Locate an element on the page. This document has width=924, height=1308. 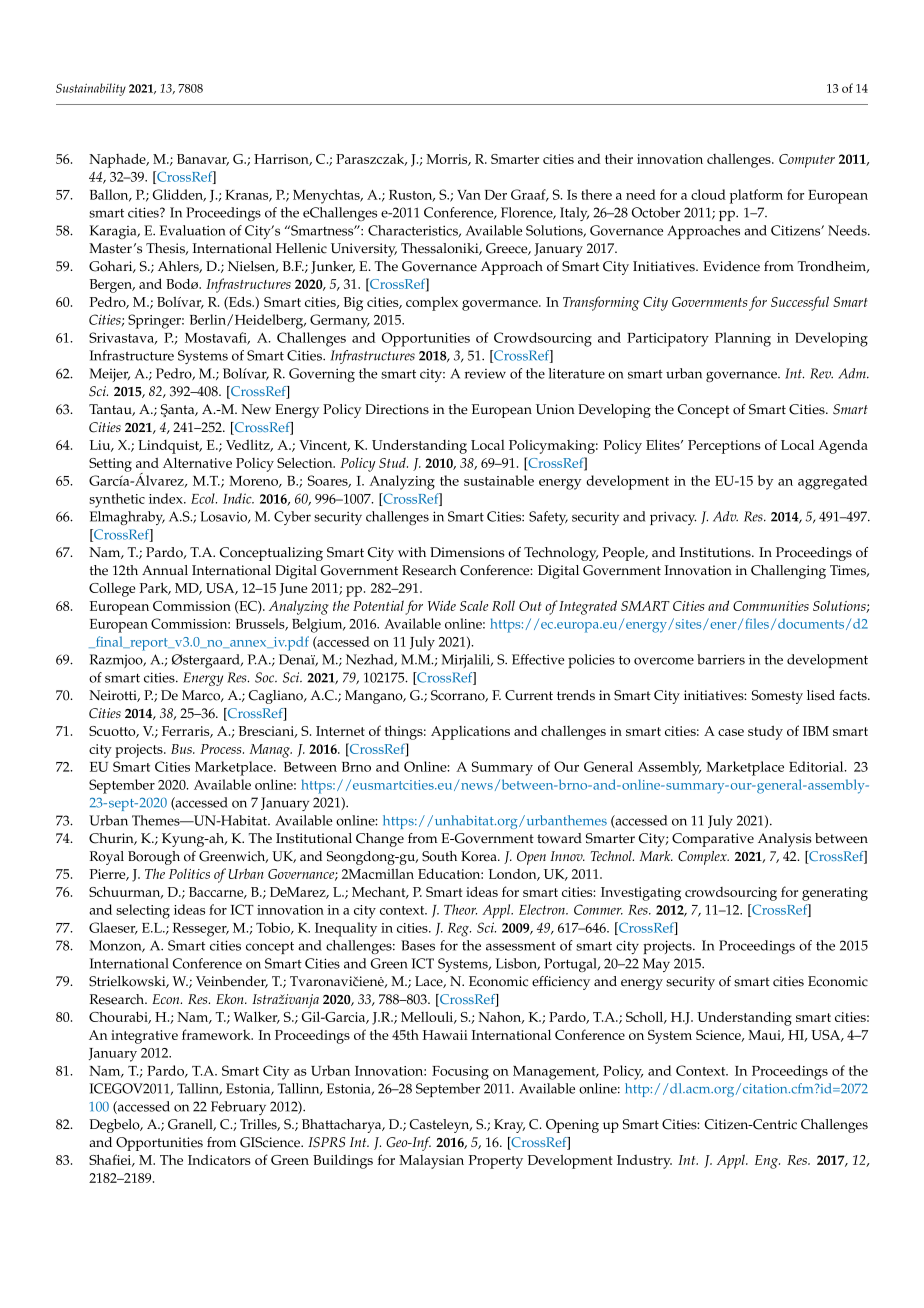
Dimensions is located at coordinates (467, 552).
